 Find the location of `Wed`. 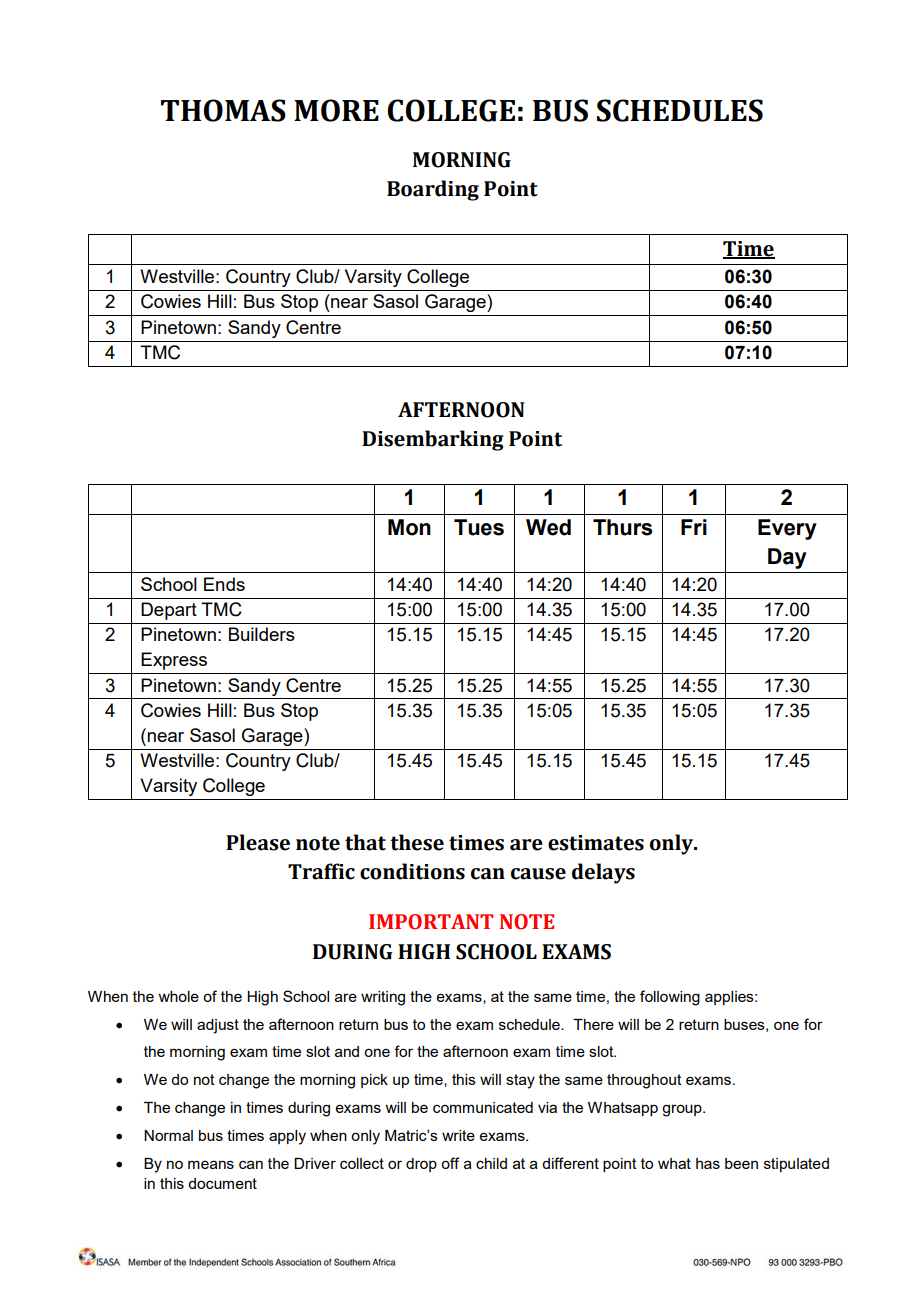

Wed is located at coordinates (548, 527).
